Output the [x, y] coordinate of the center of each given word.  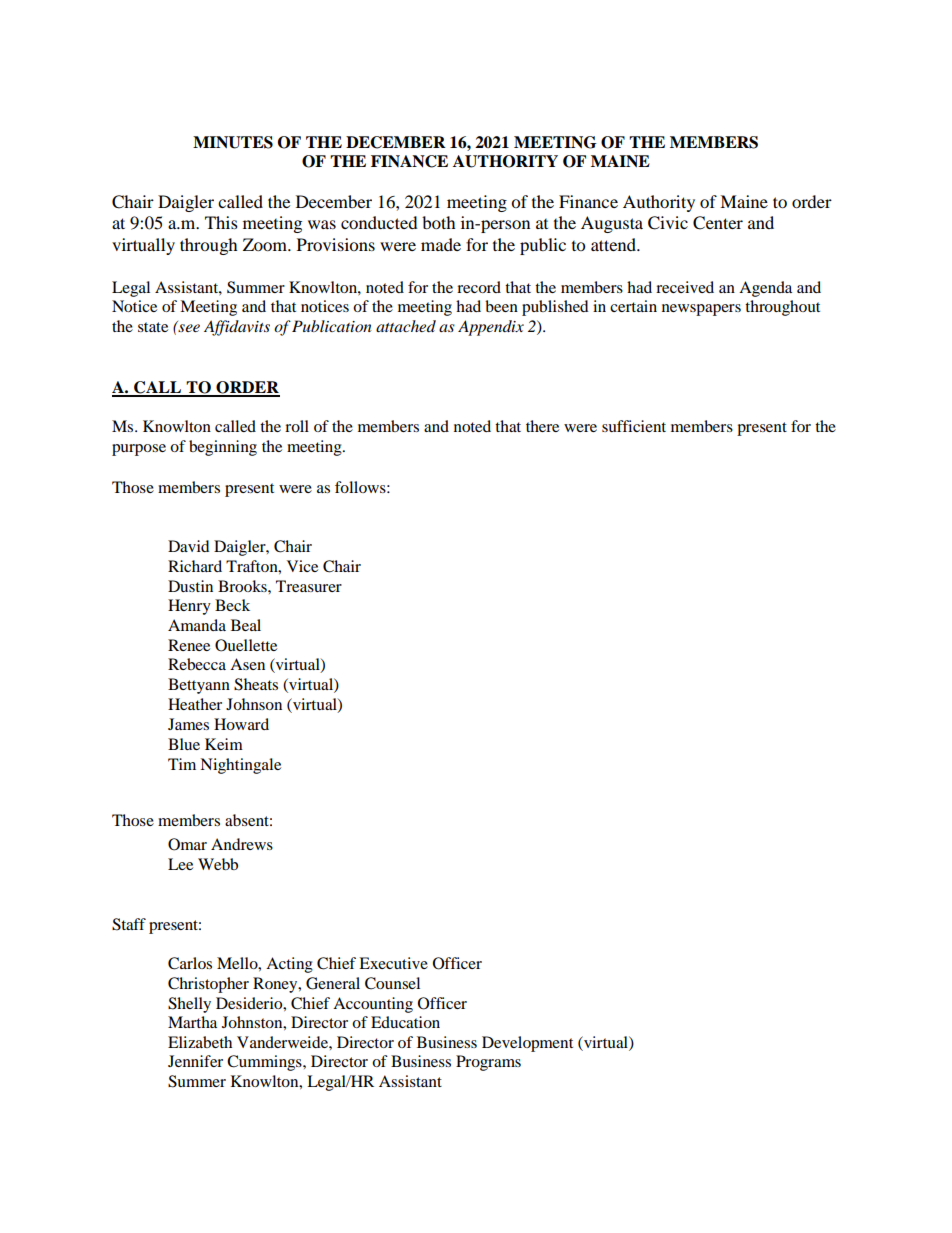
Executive [393, 963]
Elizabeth [200, 1042]
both [439, 222]
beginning [223, 448]
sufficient [634, 426]
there [542, 426]
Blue [184, 744]
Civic [668, 223]
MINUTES [233, 142]
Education [405, 1022]
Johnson [254, 704]
